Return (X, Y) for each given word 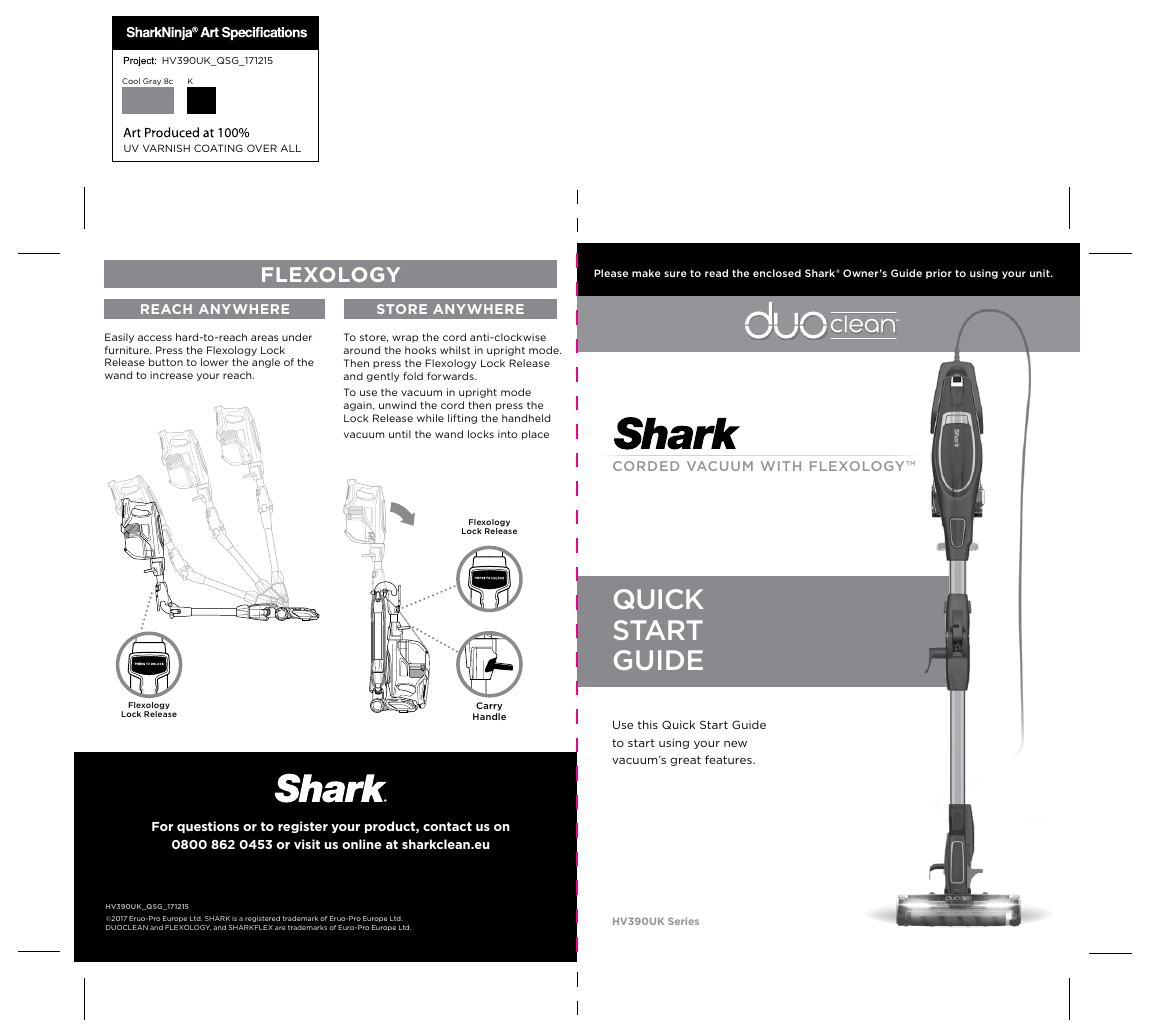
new (735, 744)
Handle (489, 716)
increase (171, 375)
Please (611, 273)
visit (307, 844)
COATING (218, 148)
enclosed (777, 273)
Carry (489, 708)
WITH (781, 466)
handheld (526, 418)
